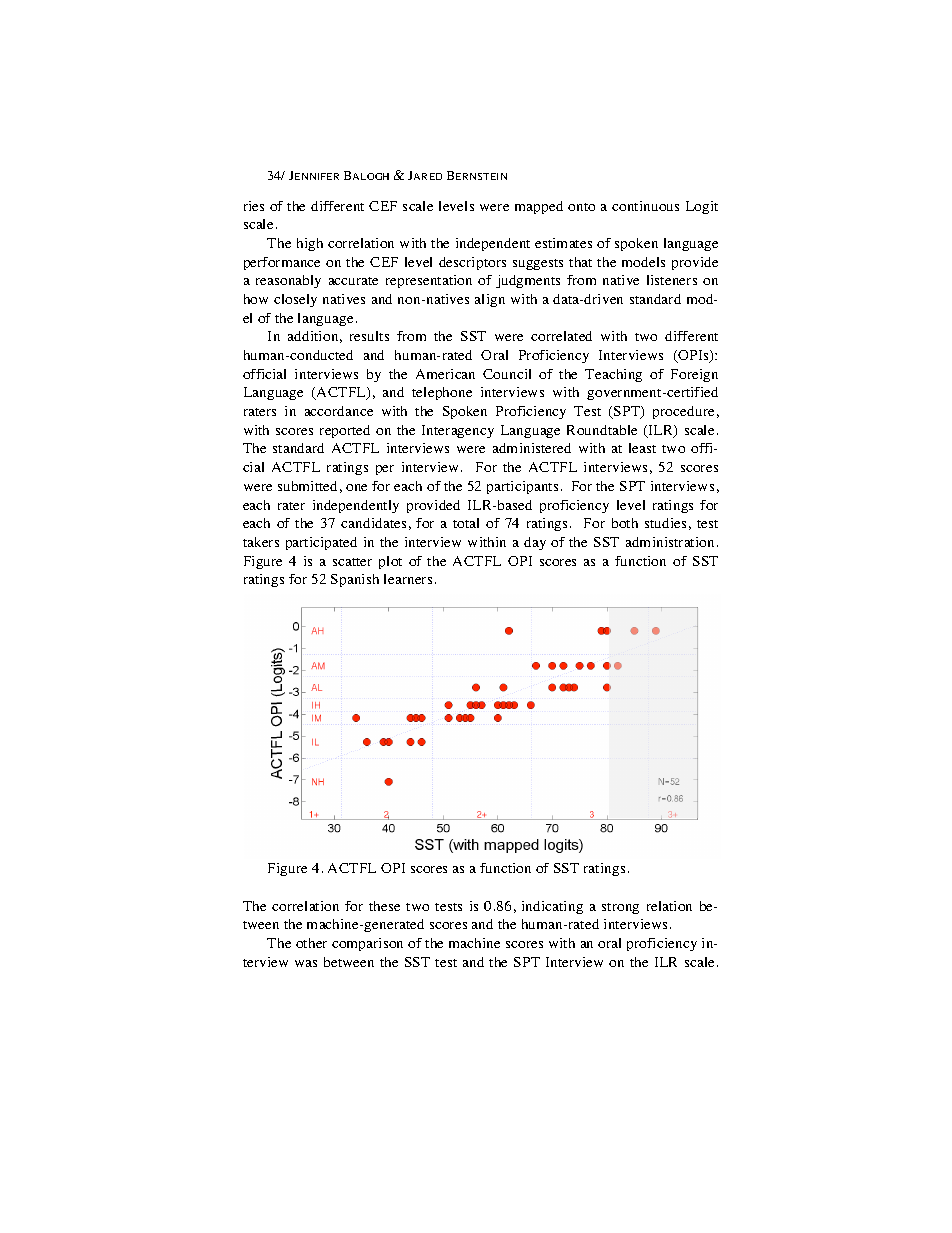 The height and width of the document is (1233, 952). Describe the element at coordinates (620, 908) in the document. I see `strong` at that location.
